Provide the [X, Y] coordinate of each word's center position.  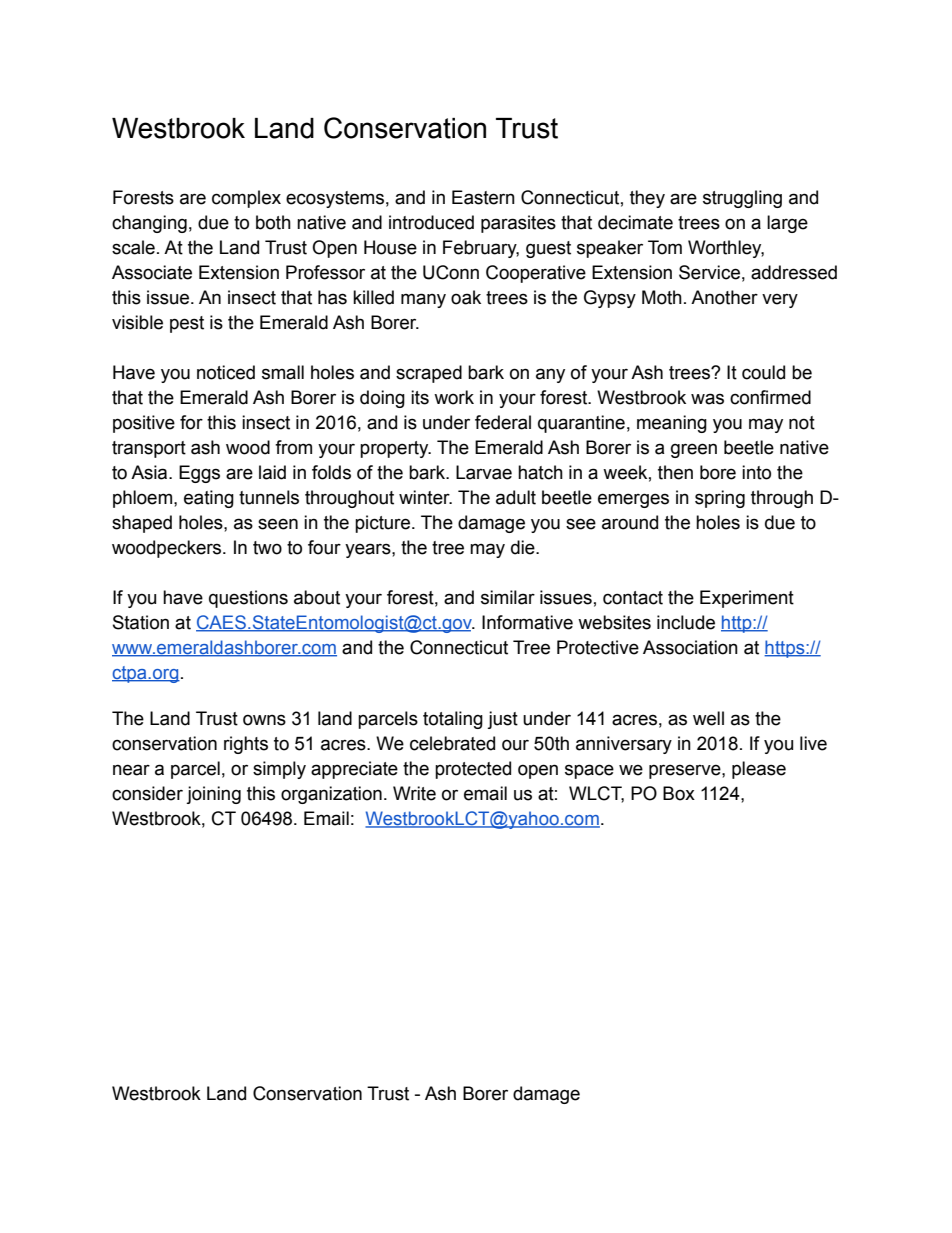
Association [690, 647]
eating [209, 499]
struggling [742, 199]
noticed [226, 372]
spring [720, 499]
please [759, 770]
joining [213, 795]
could [763, 372]
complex [246, 199]
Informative [527, 622]
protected [473, 770]
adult [516, 497]
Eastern [483, 197]
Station [141, 622]
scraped [429, 374]
